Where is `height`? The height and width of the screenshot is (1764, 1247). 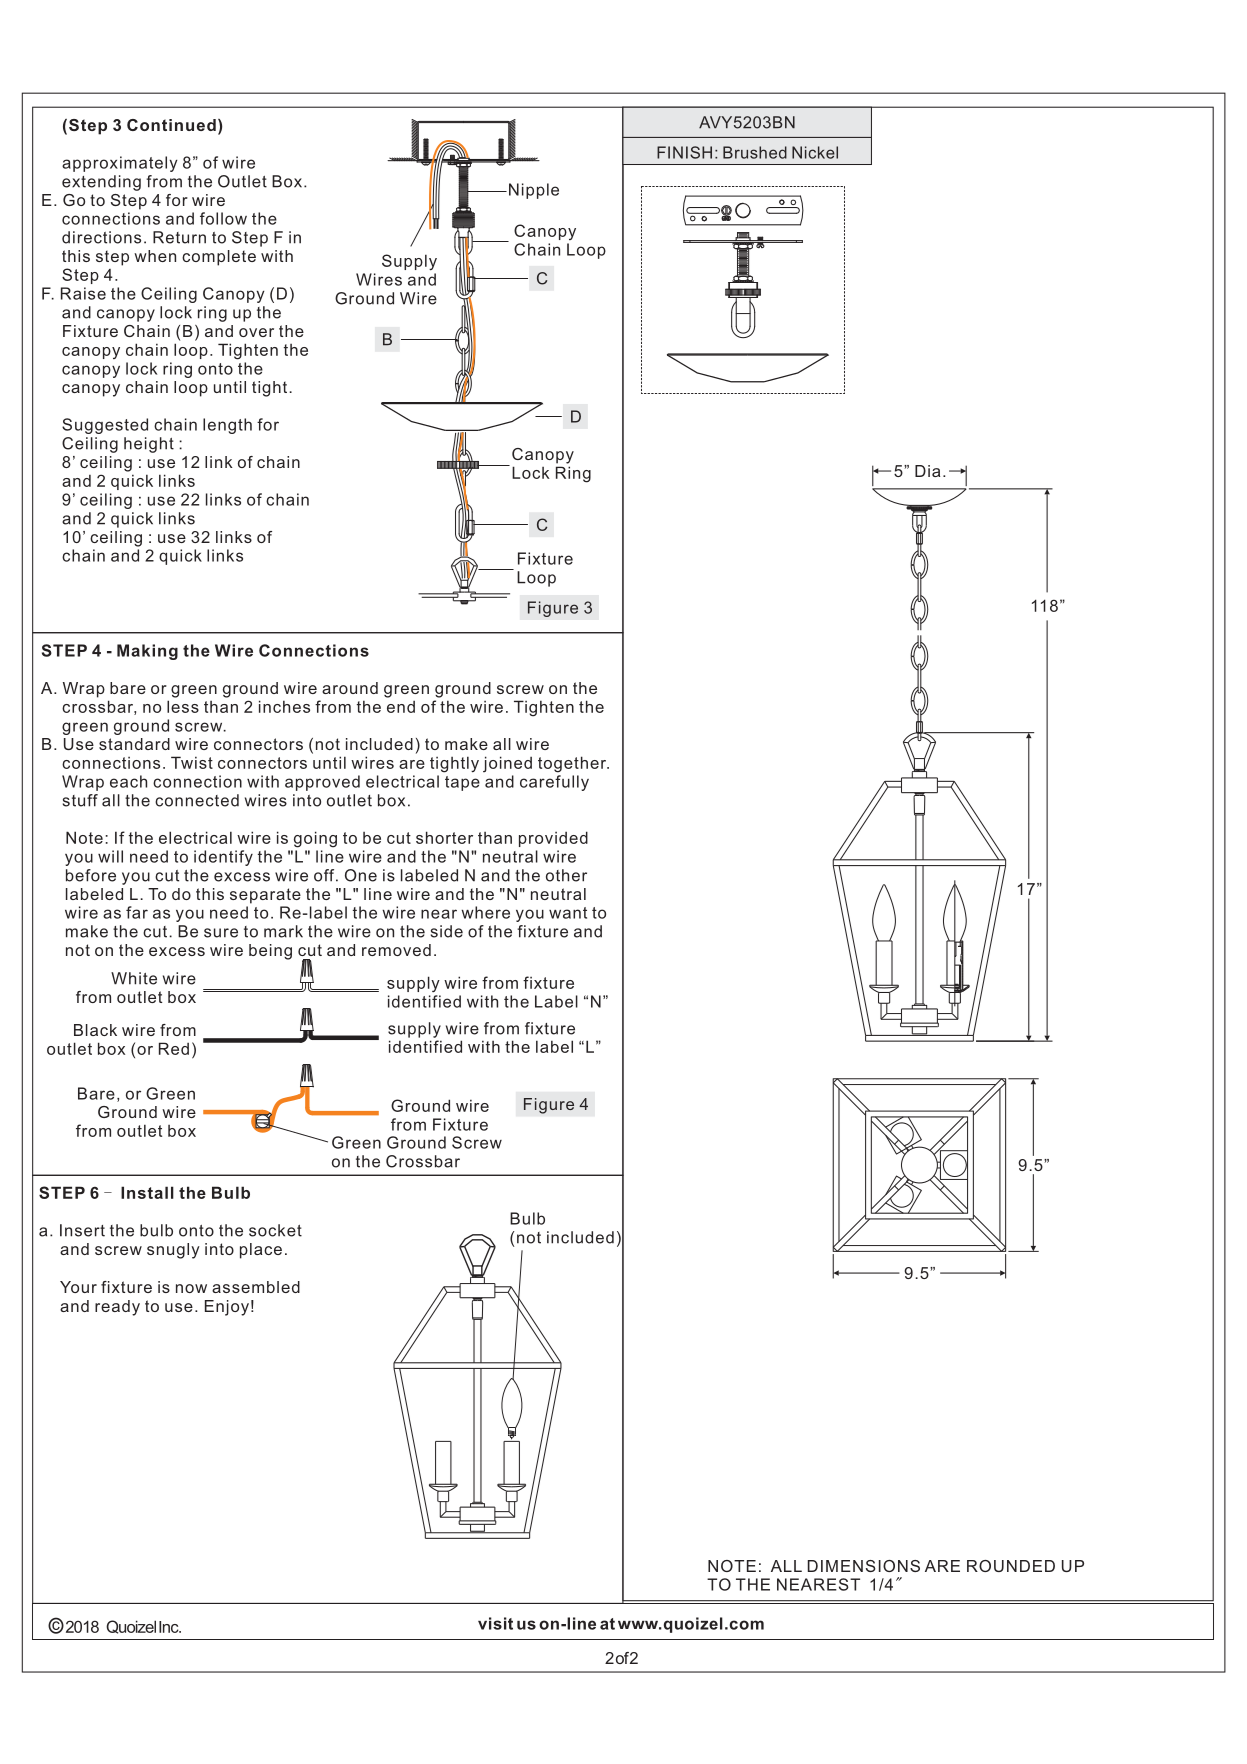
height is located at coordinates (149, 445).
